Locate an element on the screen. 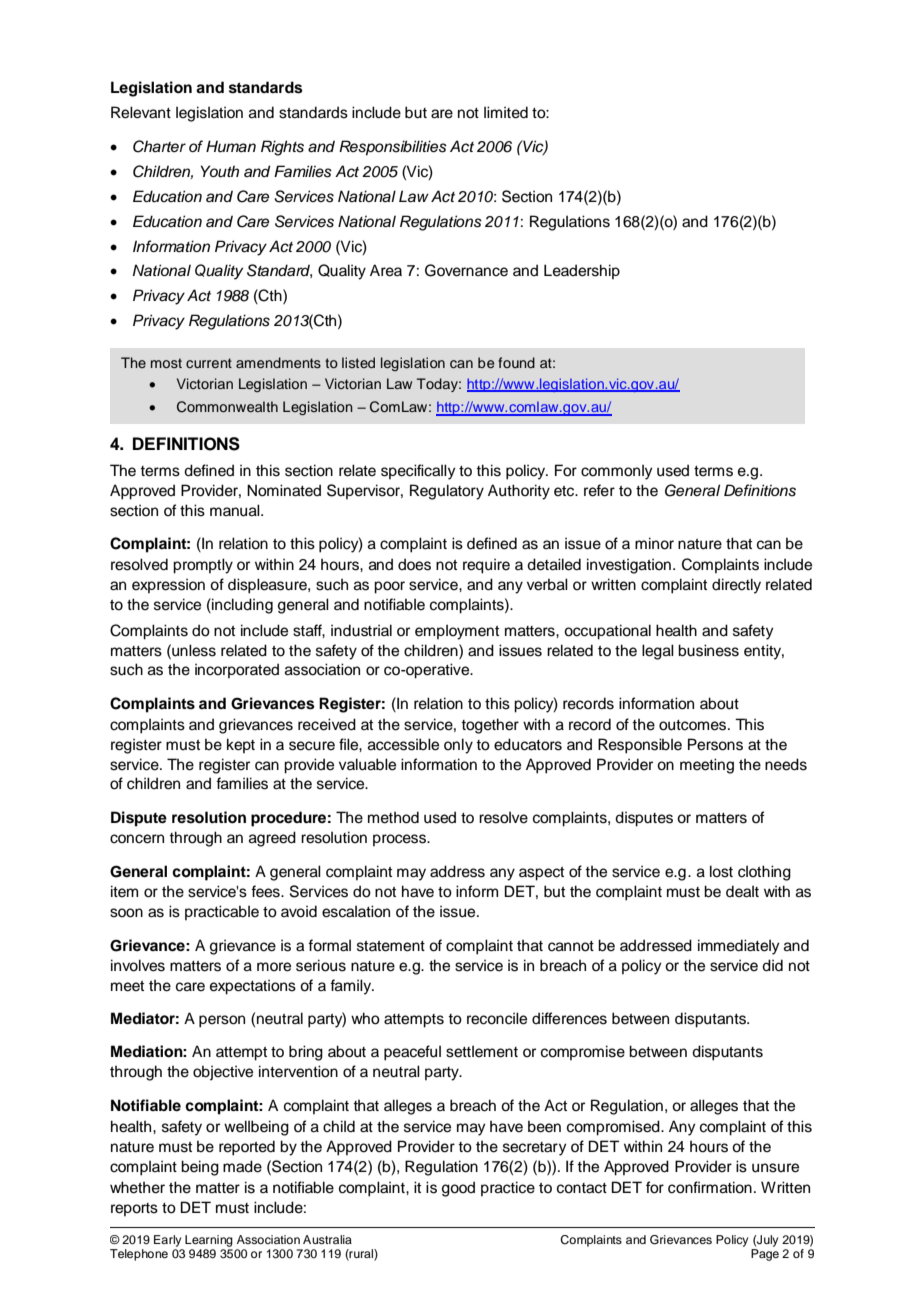 The height and width of the screenshot is (1308, 924). incorporated is located at coordinates (237, 670).
